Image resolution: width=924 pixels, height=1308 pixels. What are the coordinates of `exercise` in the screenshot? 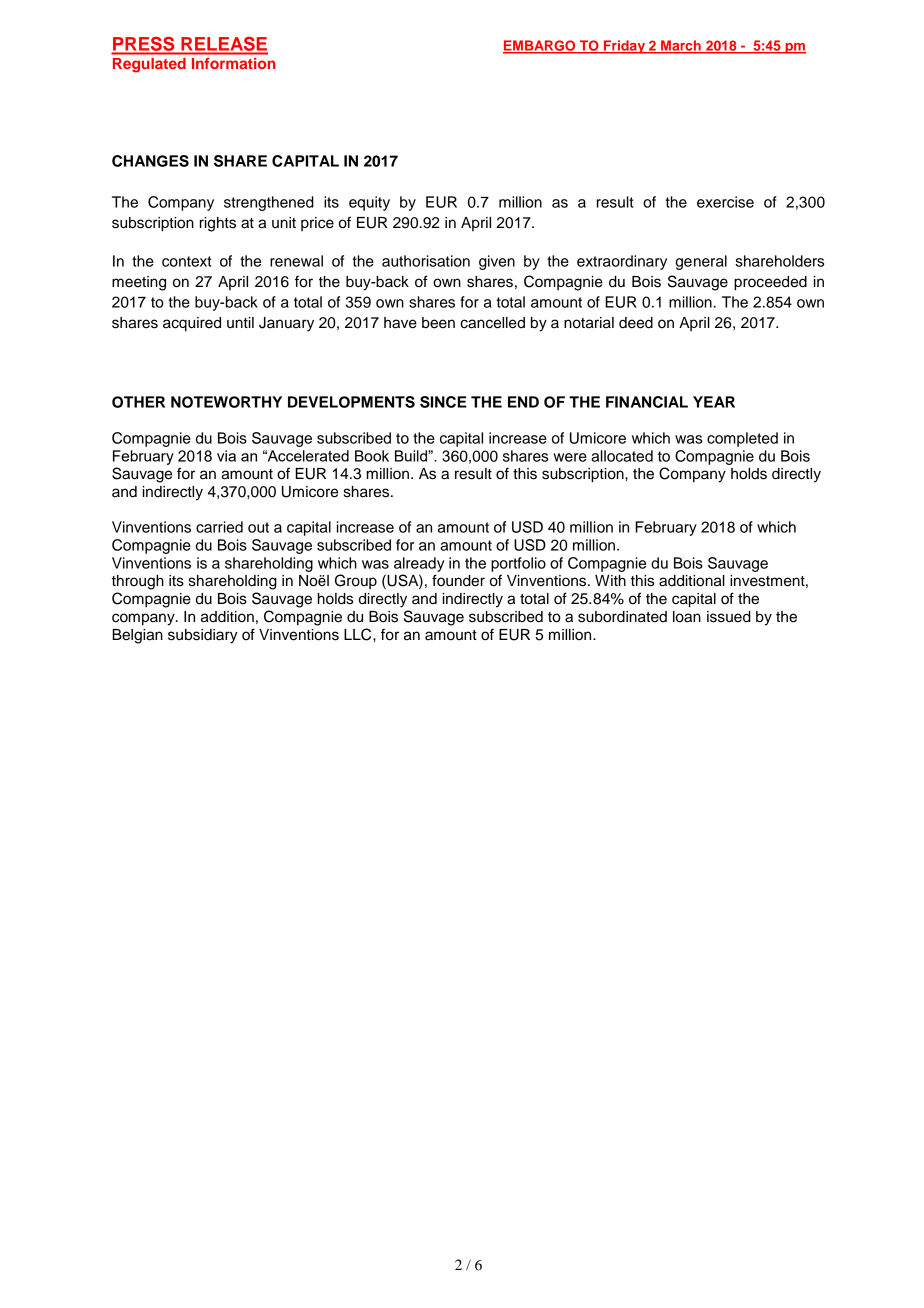 It's located at (725, 202).
